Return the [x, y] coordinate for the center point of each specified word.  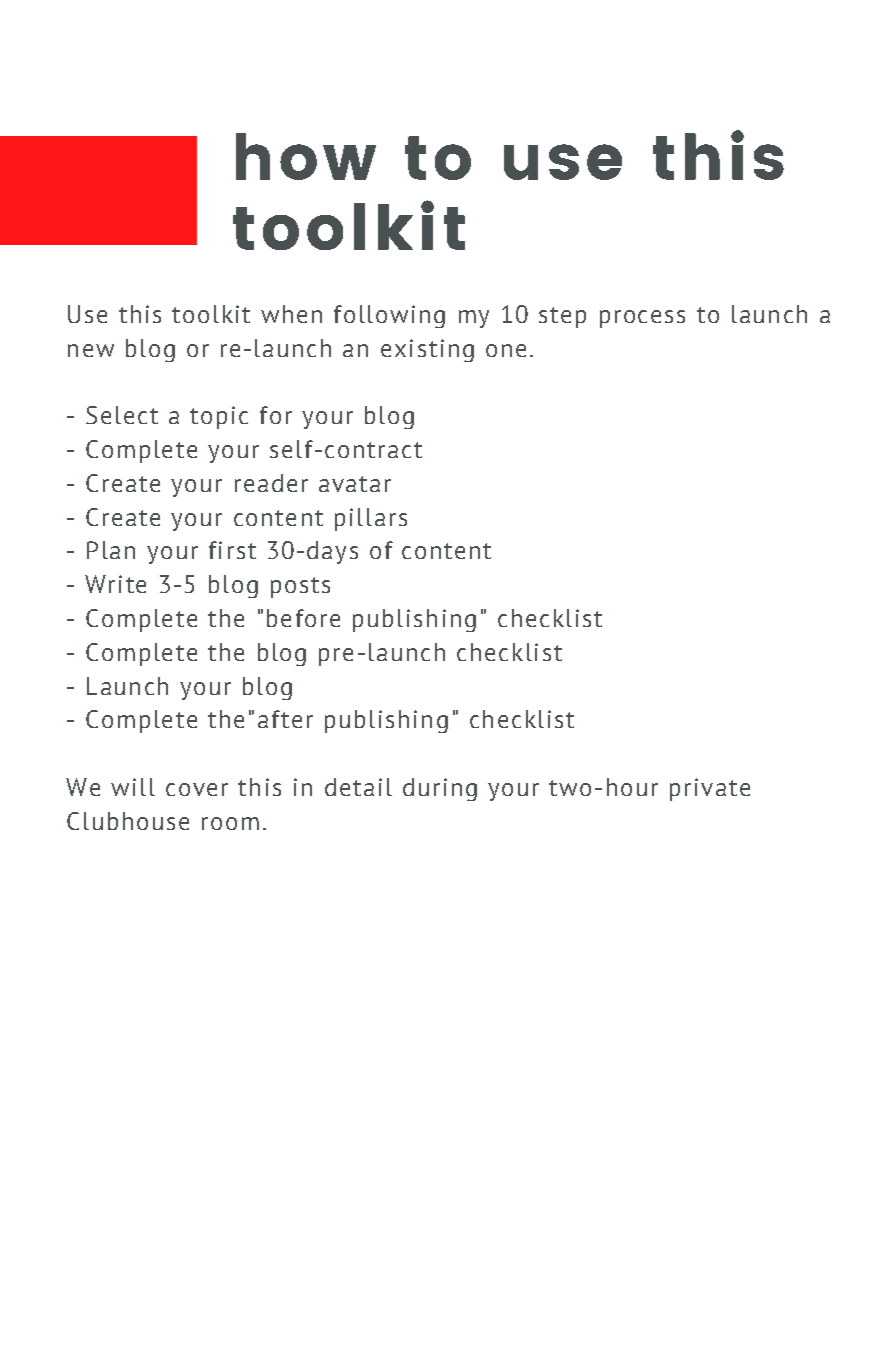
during [440, 789]
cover [197, 789]
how [306, 156]
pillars [371, 519]
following [389, 316]
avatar [355, 484]
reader [271, 483]
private [710, 789]
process [642, 319]
